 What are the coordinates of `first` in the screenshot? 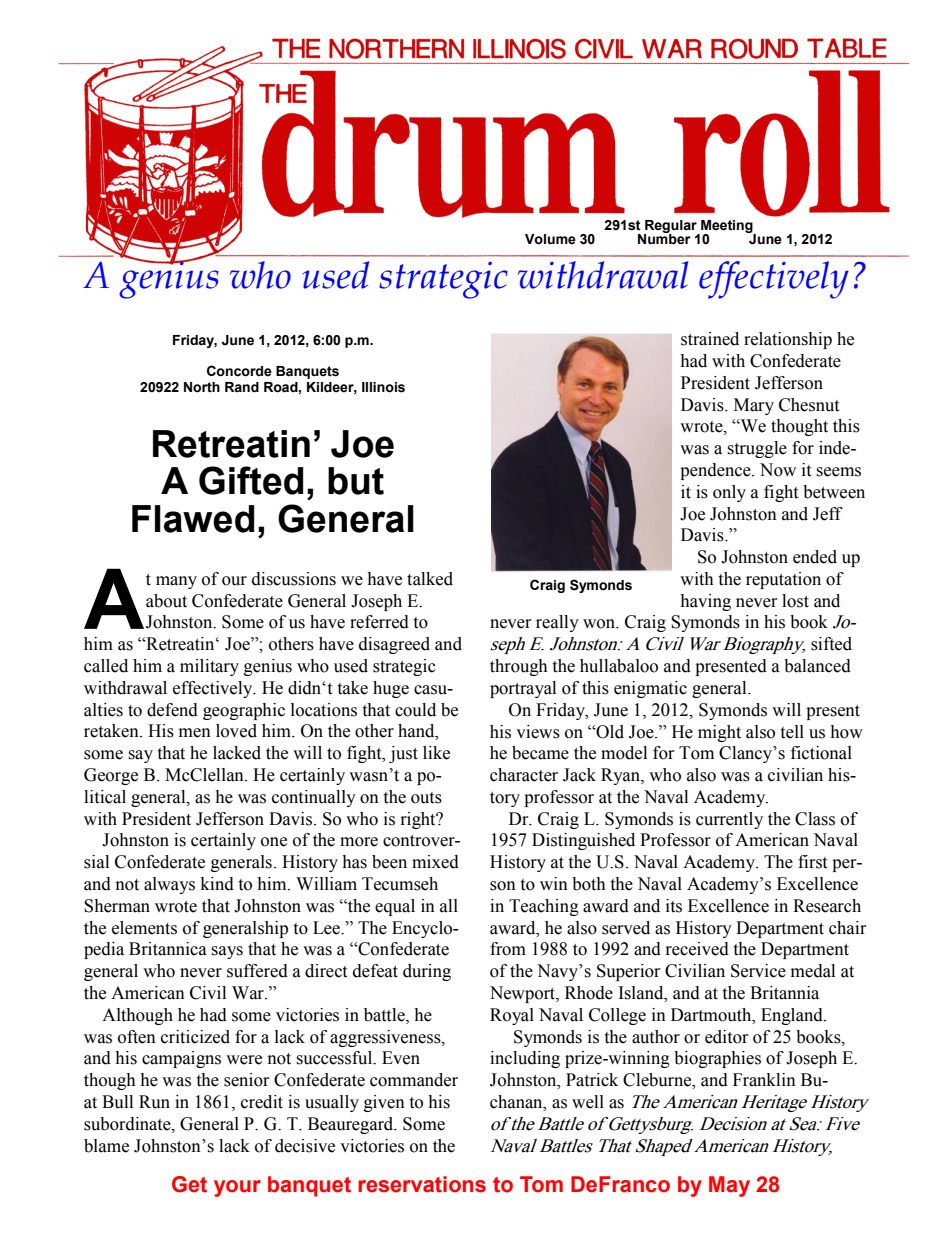 It's located at (812, 862).
